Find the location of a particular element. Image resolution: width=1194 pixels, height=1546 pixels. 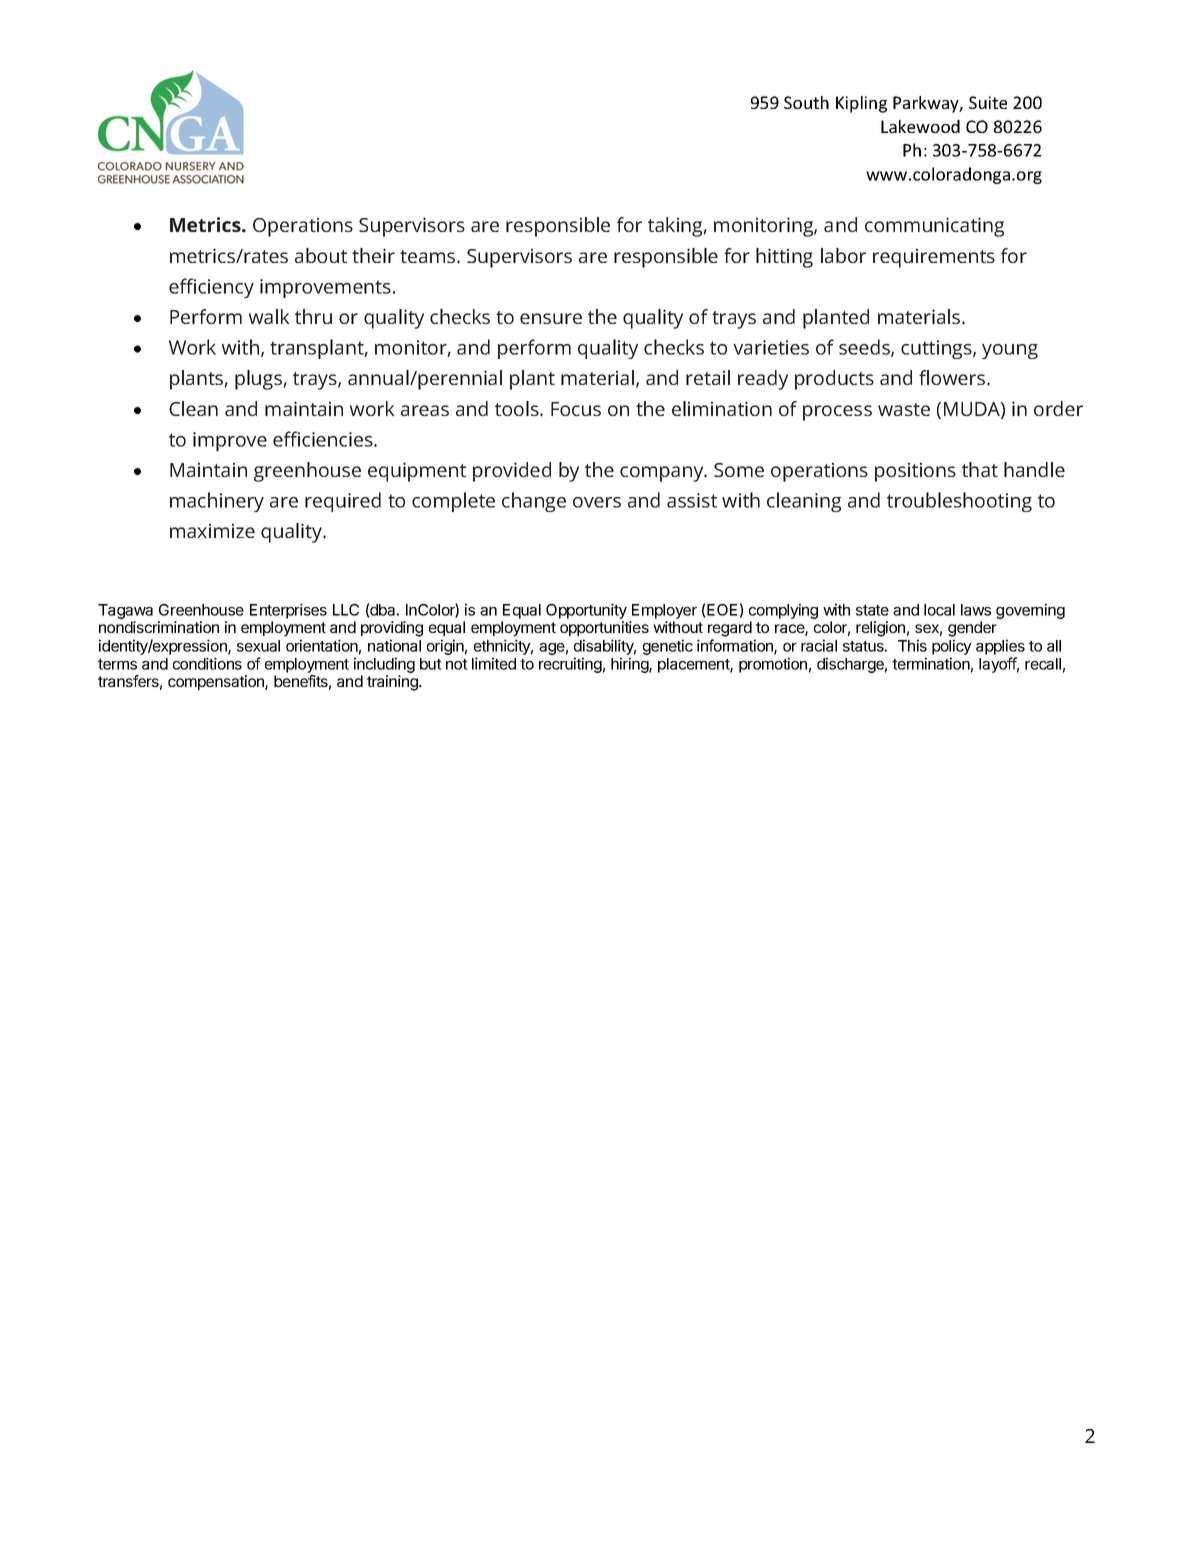

policy is located at coordinates (952, 647).
